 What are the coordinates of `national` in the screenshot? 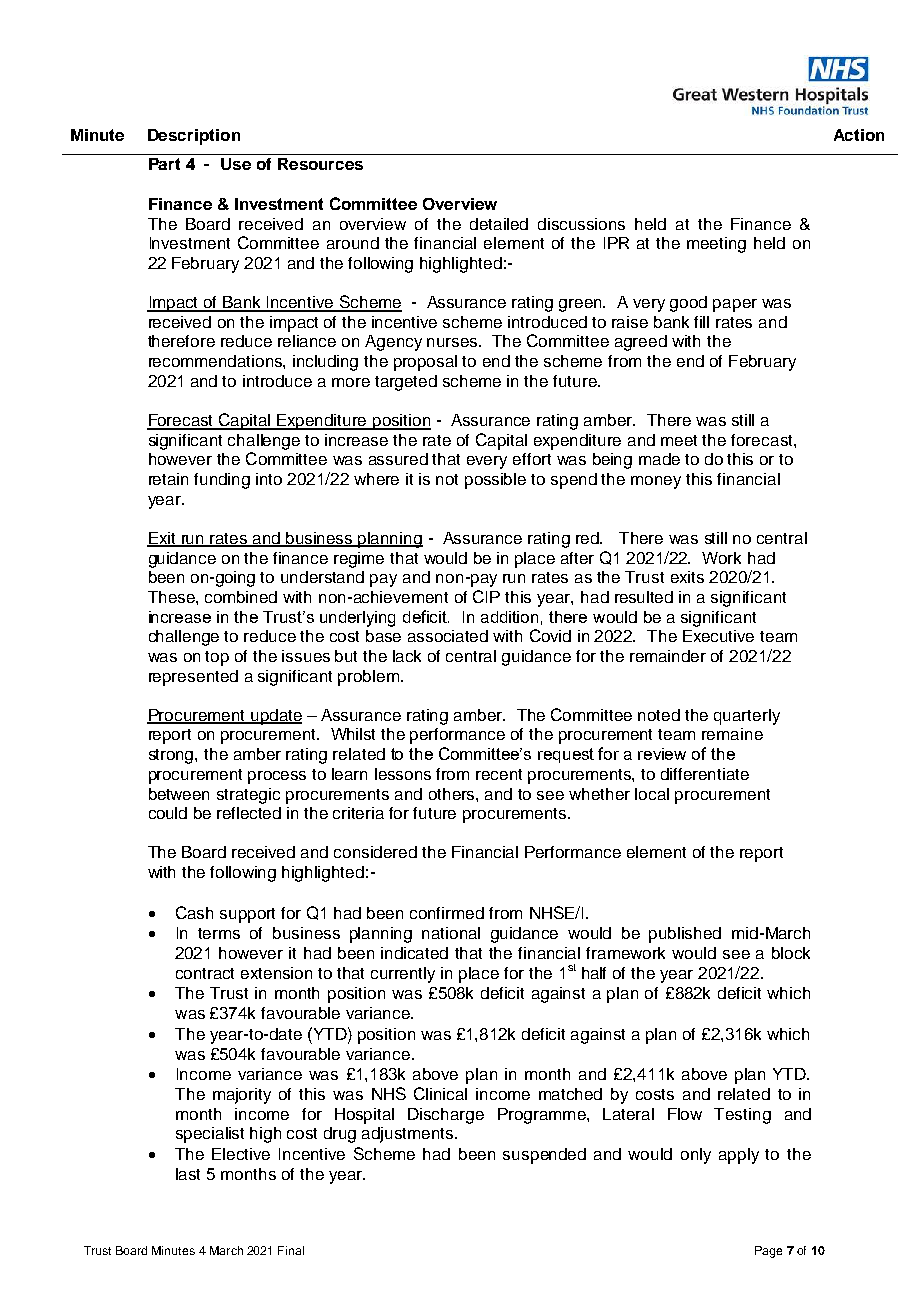 It's located at (451, 933).
